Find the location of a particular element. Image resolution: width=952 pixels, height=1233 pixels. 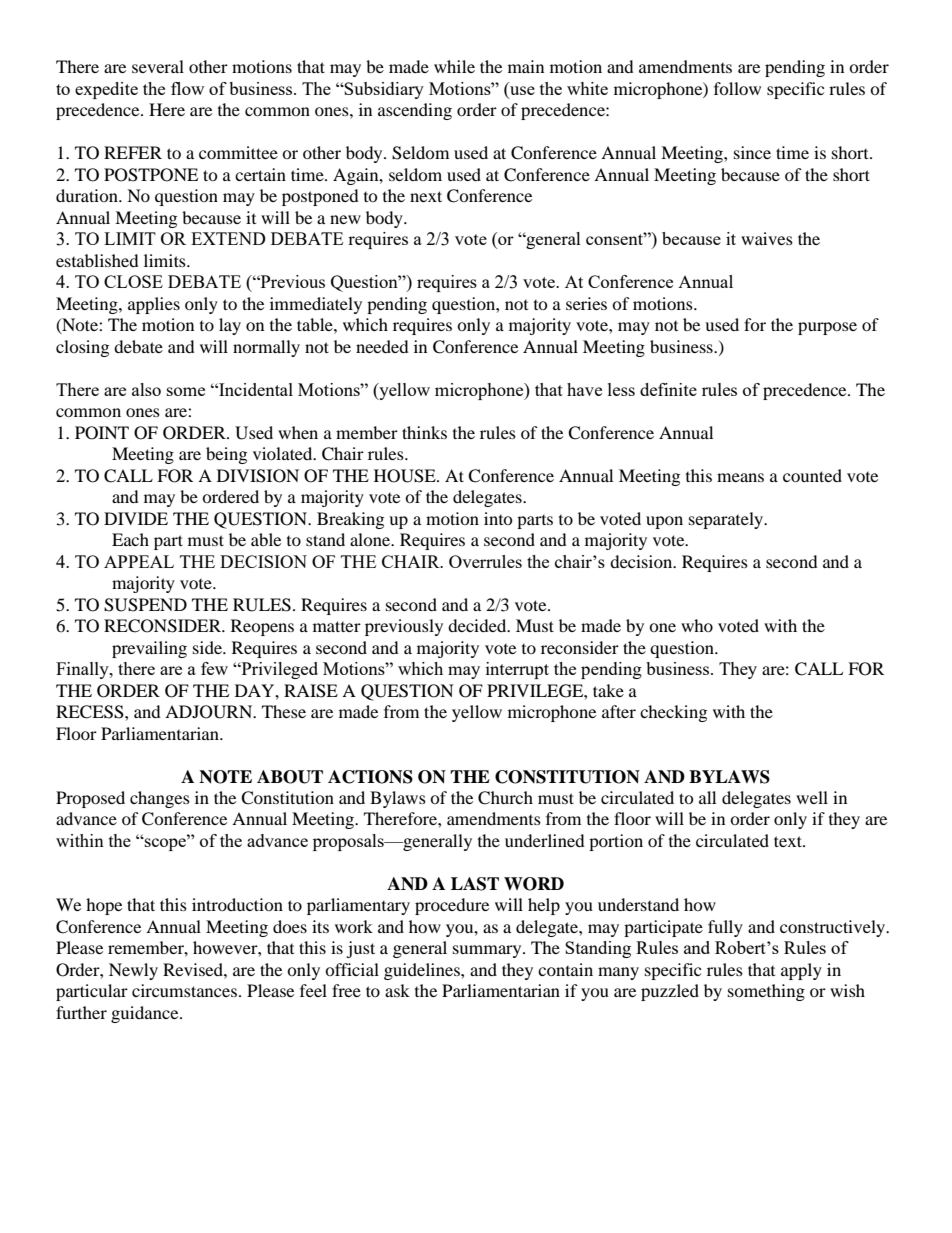

separately is located at coordinates (727, 520).
